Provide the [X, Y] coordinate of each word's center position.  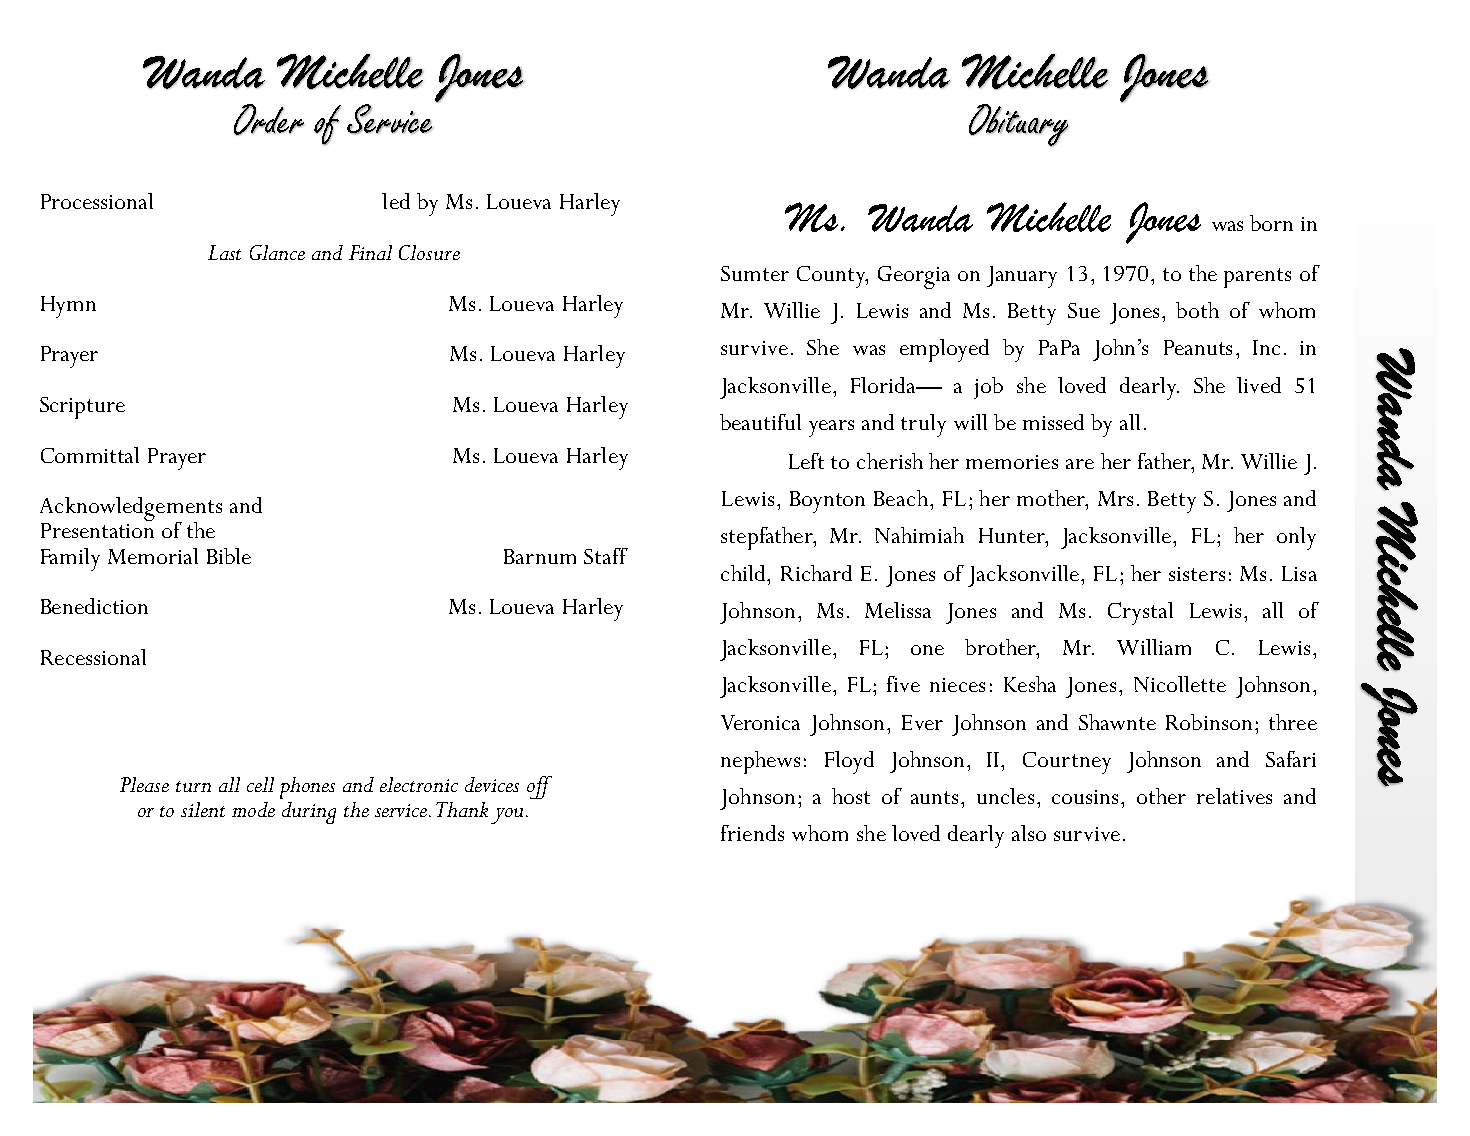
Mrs [1115, 498]
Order [269, 120]
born [1271, 223]
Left [806, 461]
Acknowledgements [131, 510]
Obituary [1019, 125]
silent [203, 809]
